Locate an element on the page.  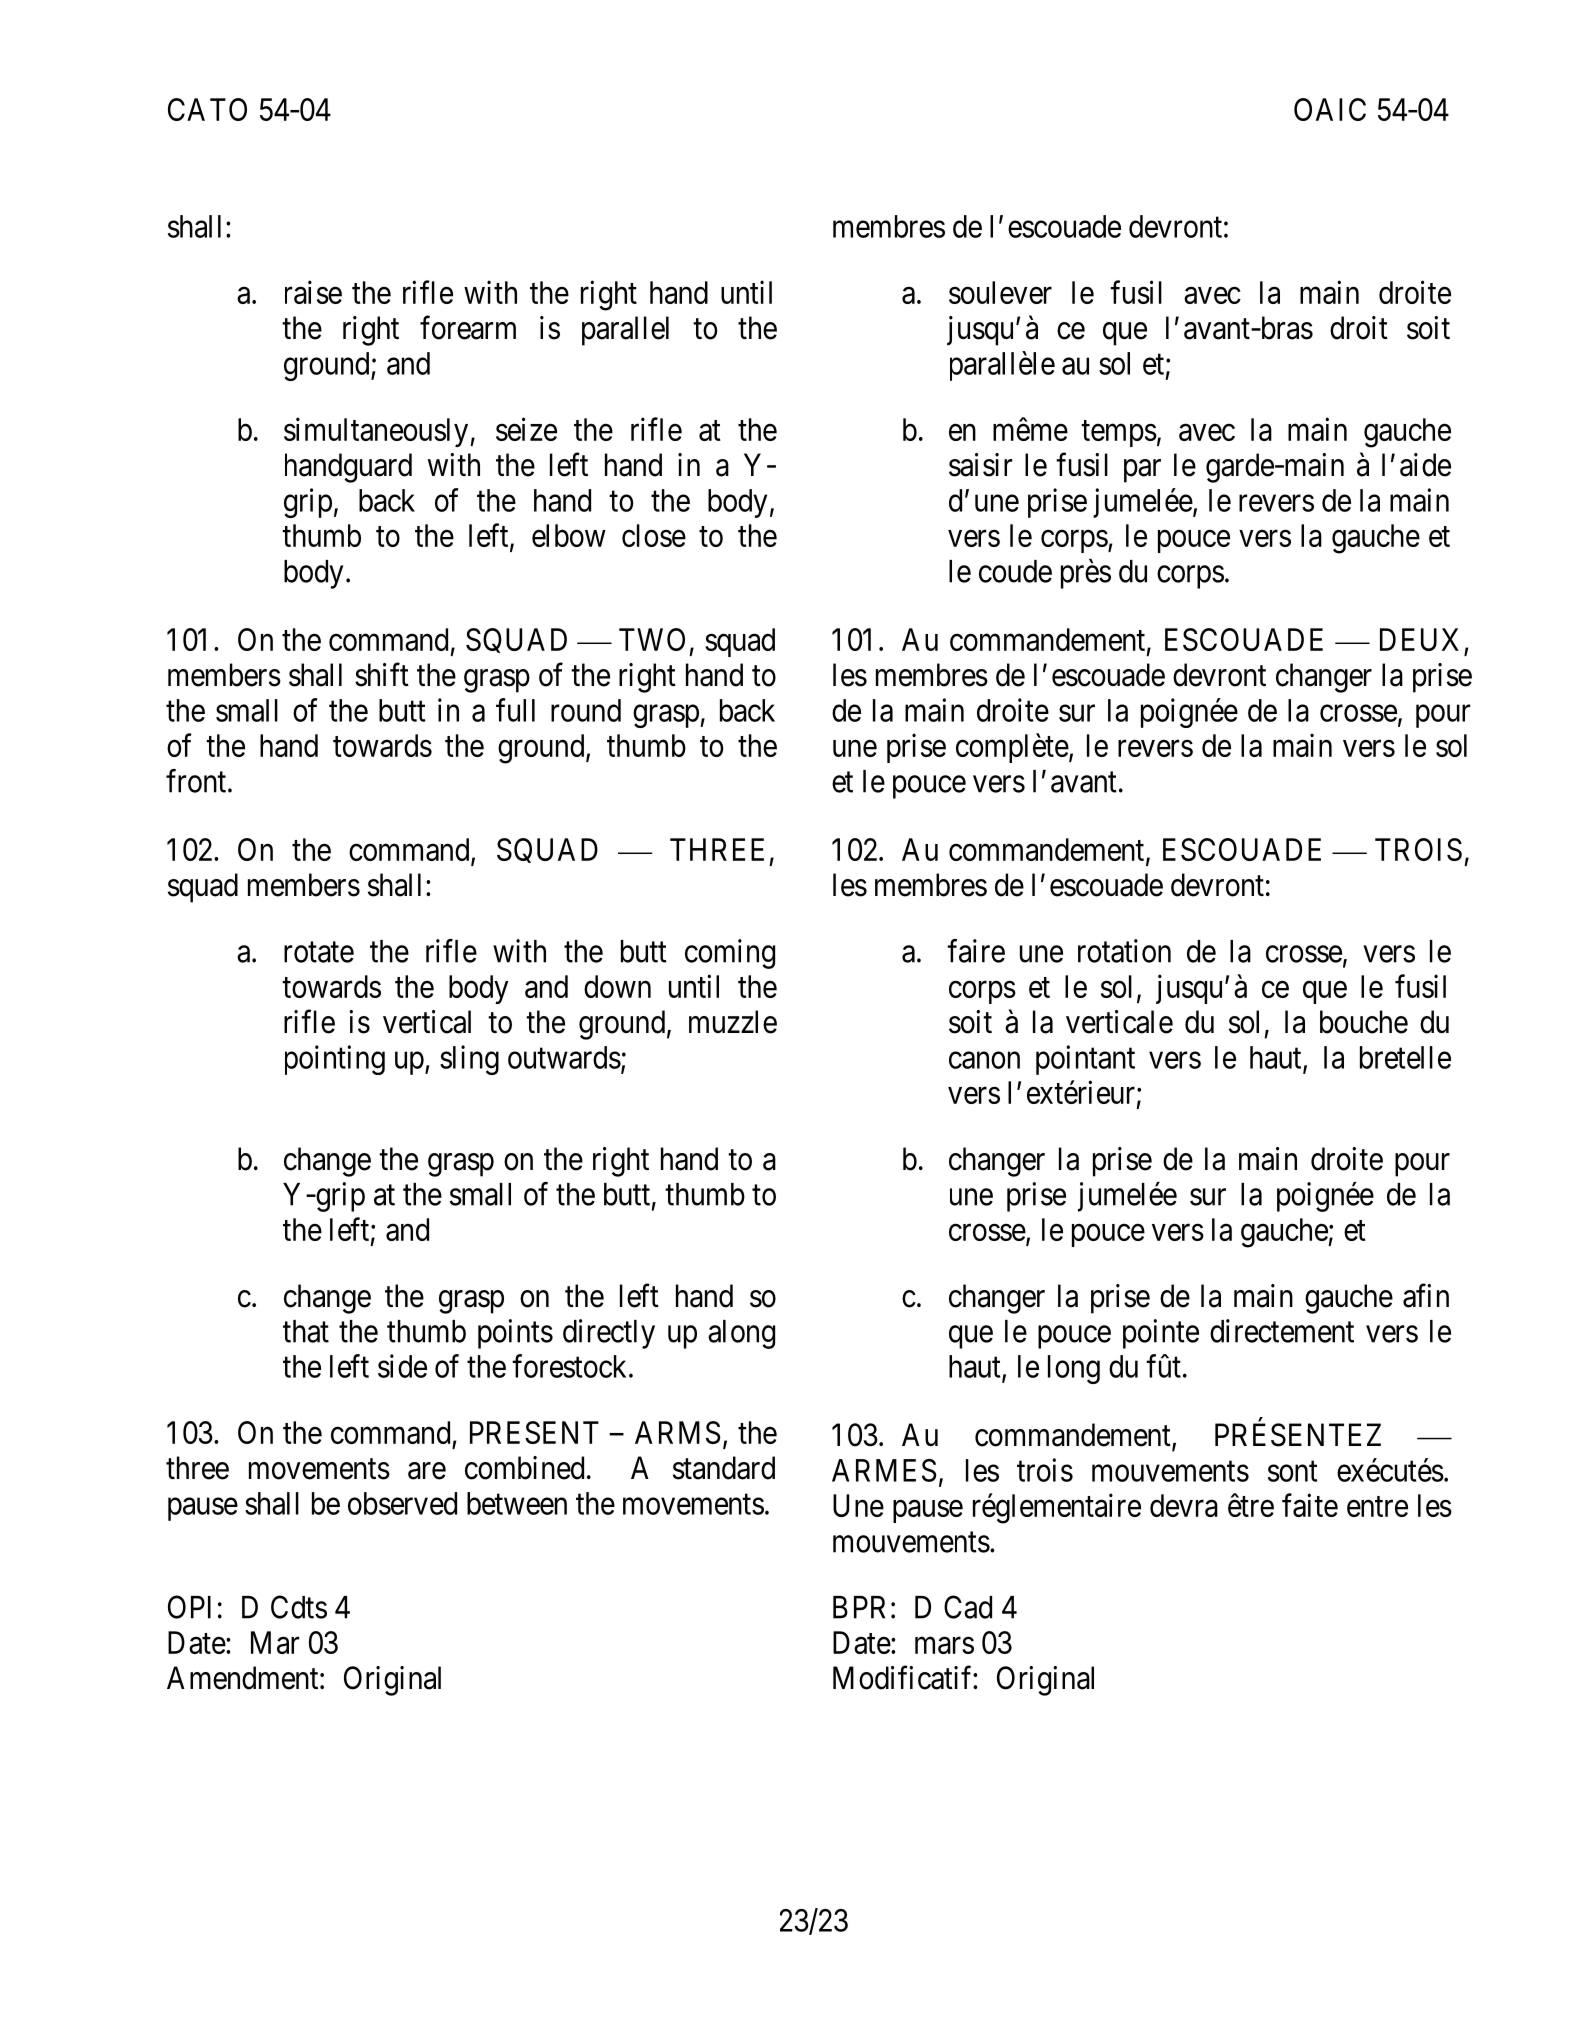
rotate is located at coordinates (319, 952).
